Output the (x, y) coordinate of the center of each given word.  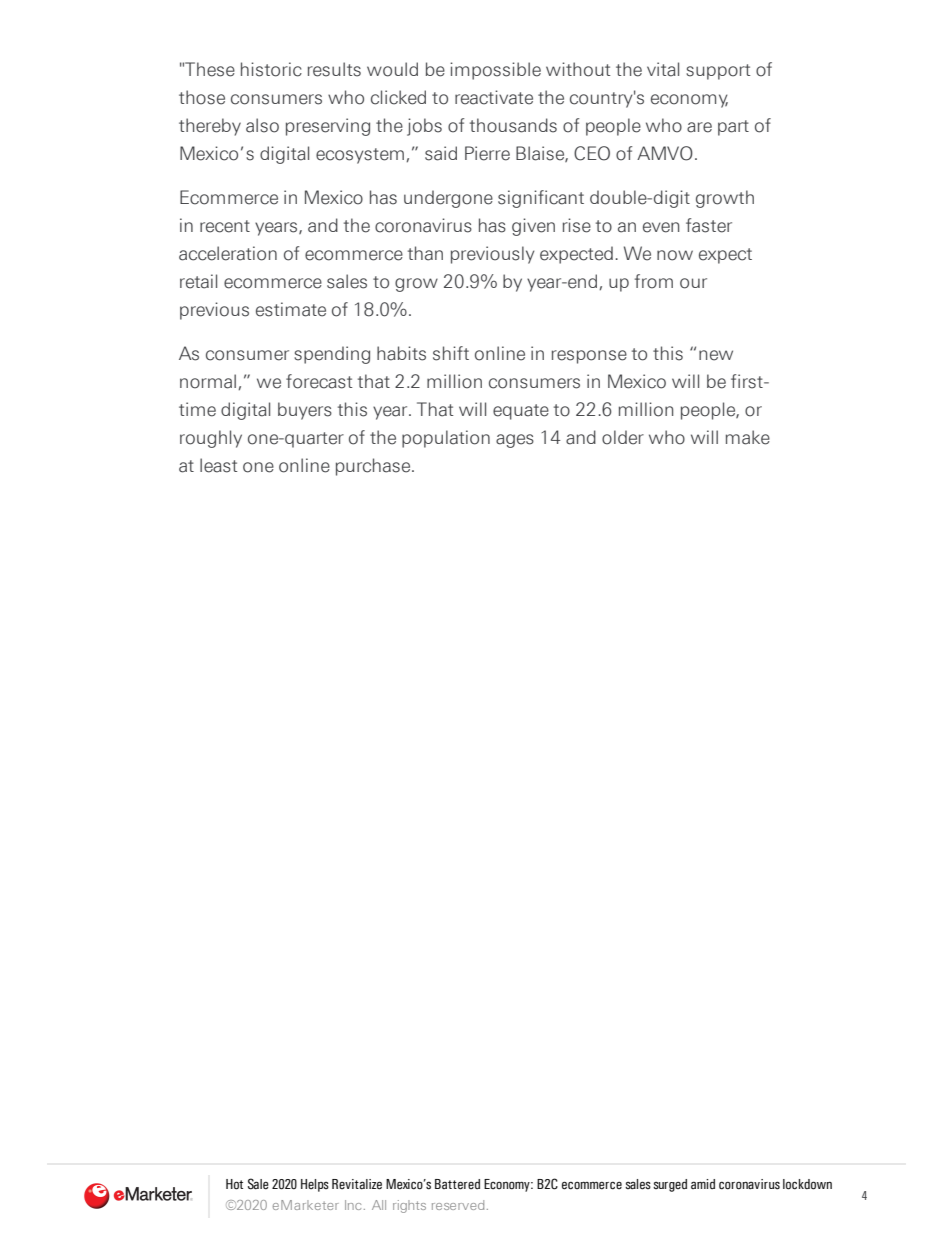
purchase (374, 467)
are (699, 127)
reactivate (494, 97)
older (623, 437)
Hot (234, 1184)
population (446, 439)
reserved (458, 1205)
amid (703, 1184)
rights (409, 1206)
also (262, 125)
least (218, 465)
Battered (457, 1184)
